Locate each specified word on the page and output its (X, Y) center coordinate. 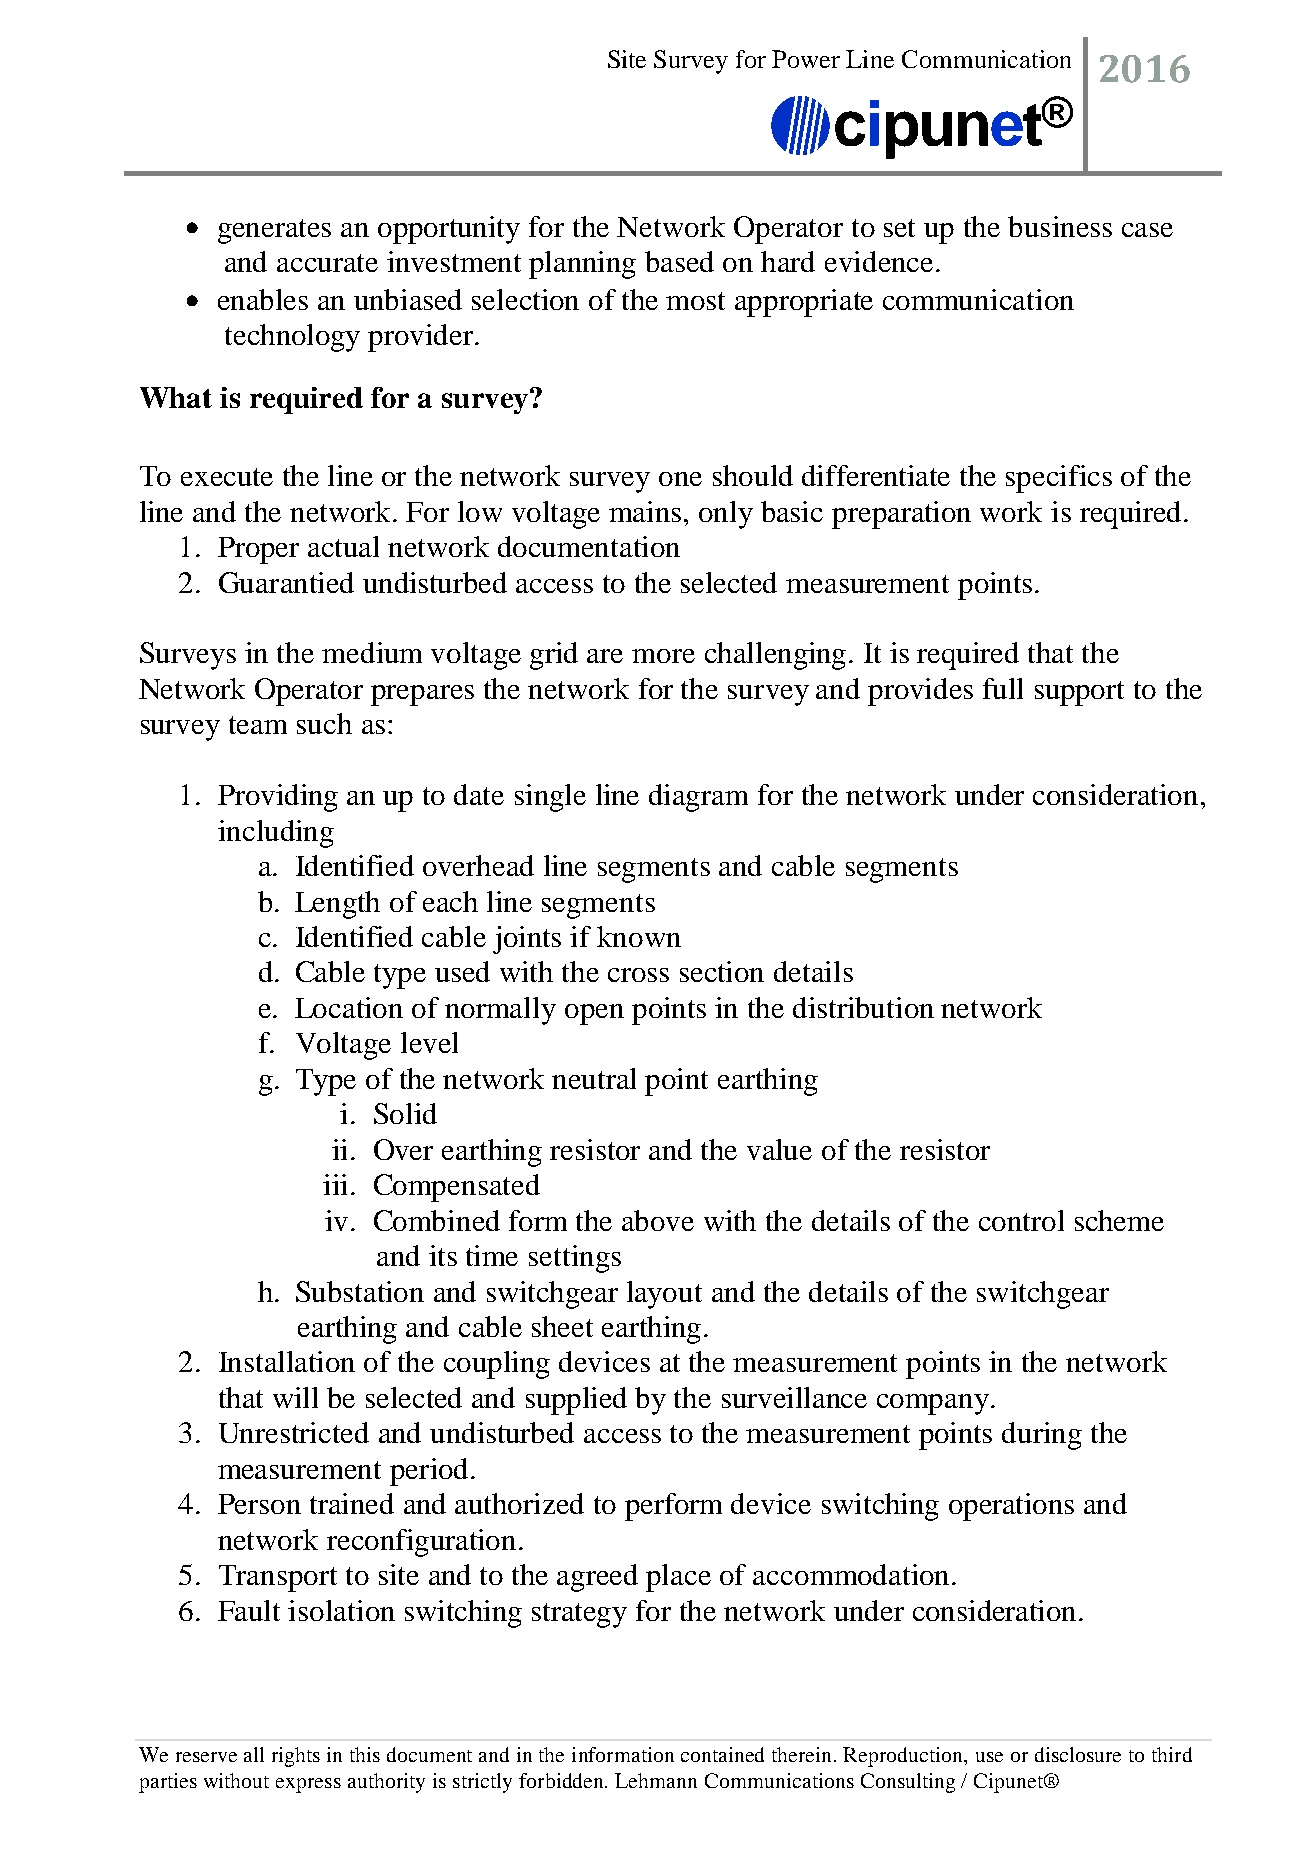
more (663, 656)
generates (274, 231)
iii (335, 1184)
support (1079, 693)
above (658, 1220)
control (1021, 1220)
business (1060, 226)
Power (806, 59)
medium (372, 652)
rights (296, 1757)
